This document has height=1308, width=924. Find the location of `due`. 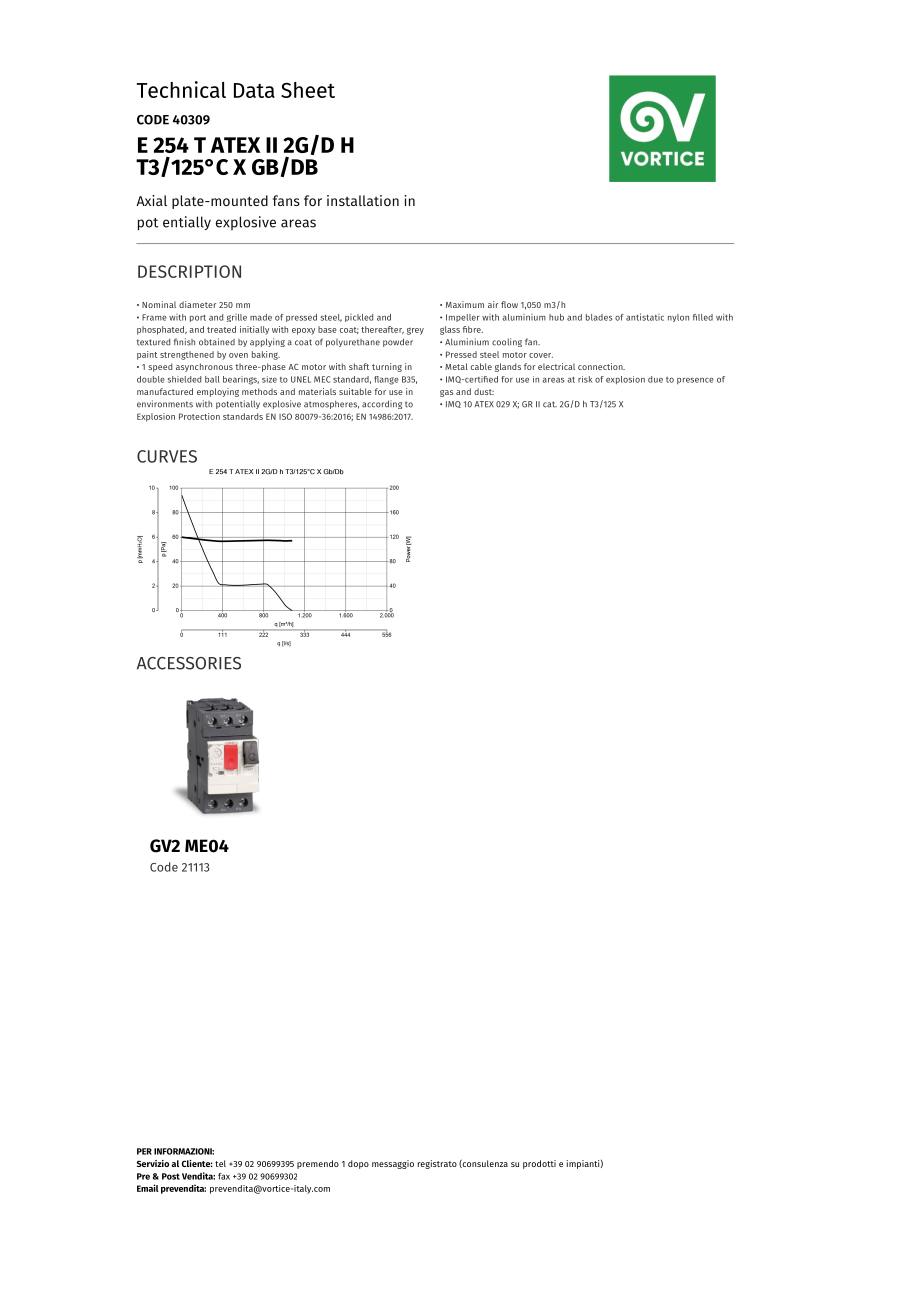

due is located at coordinates (655, 379).
